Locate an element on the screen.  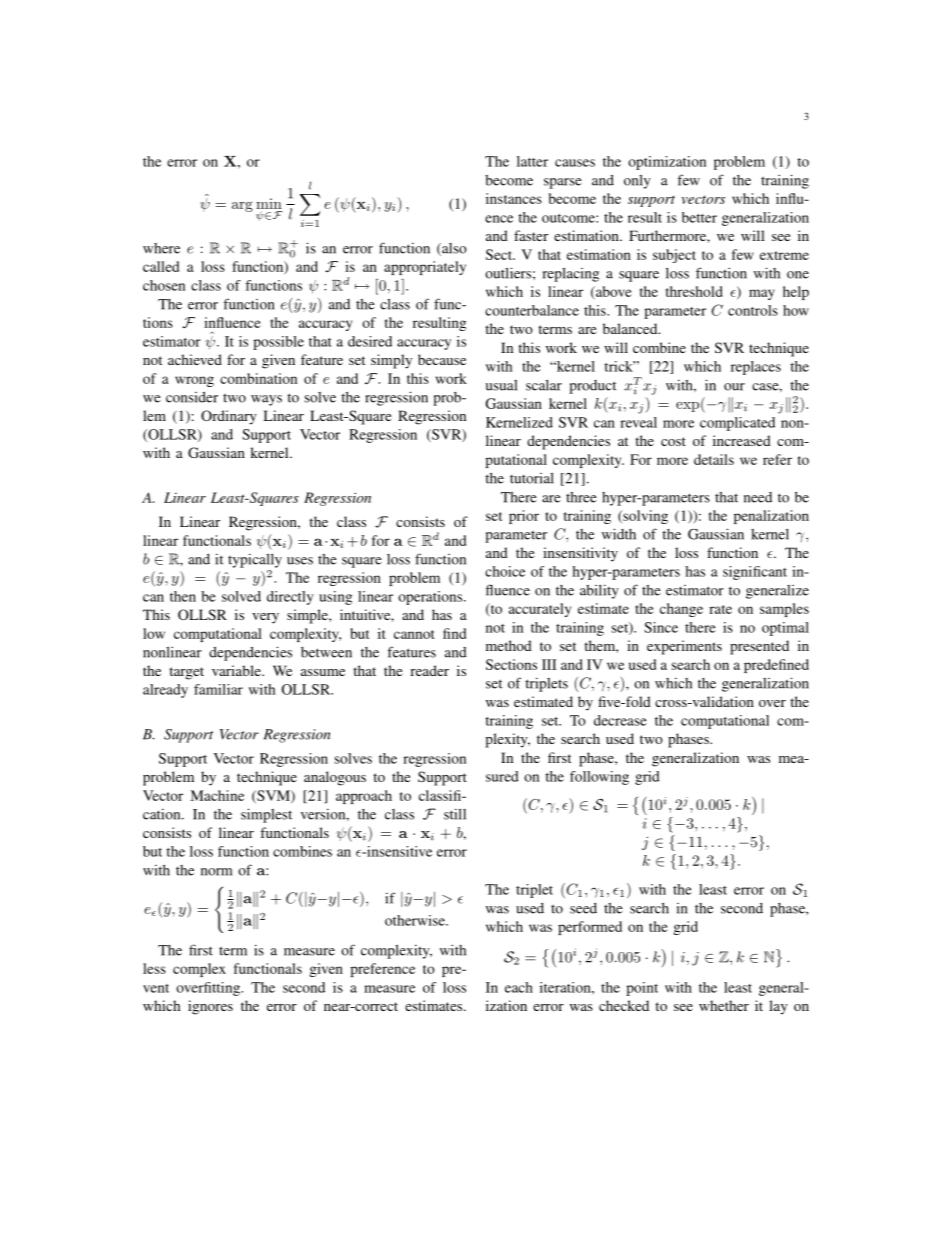
familiar is located at coordinates (218, 689).
